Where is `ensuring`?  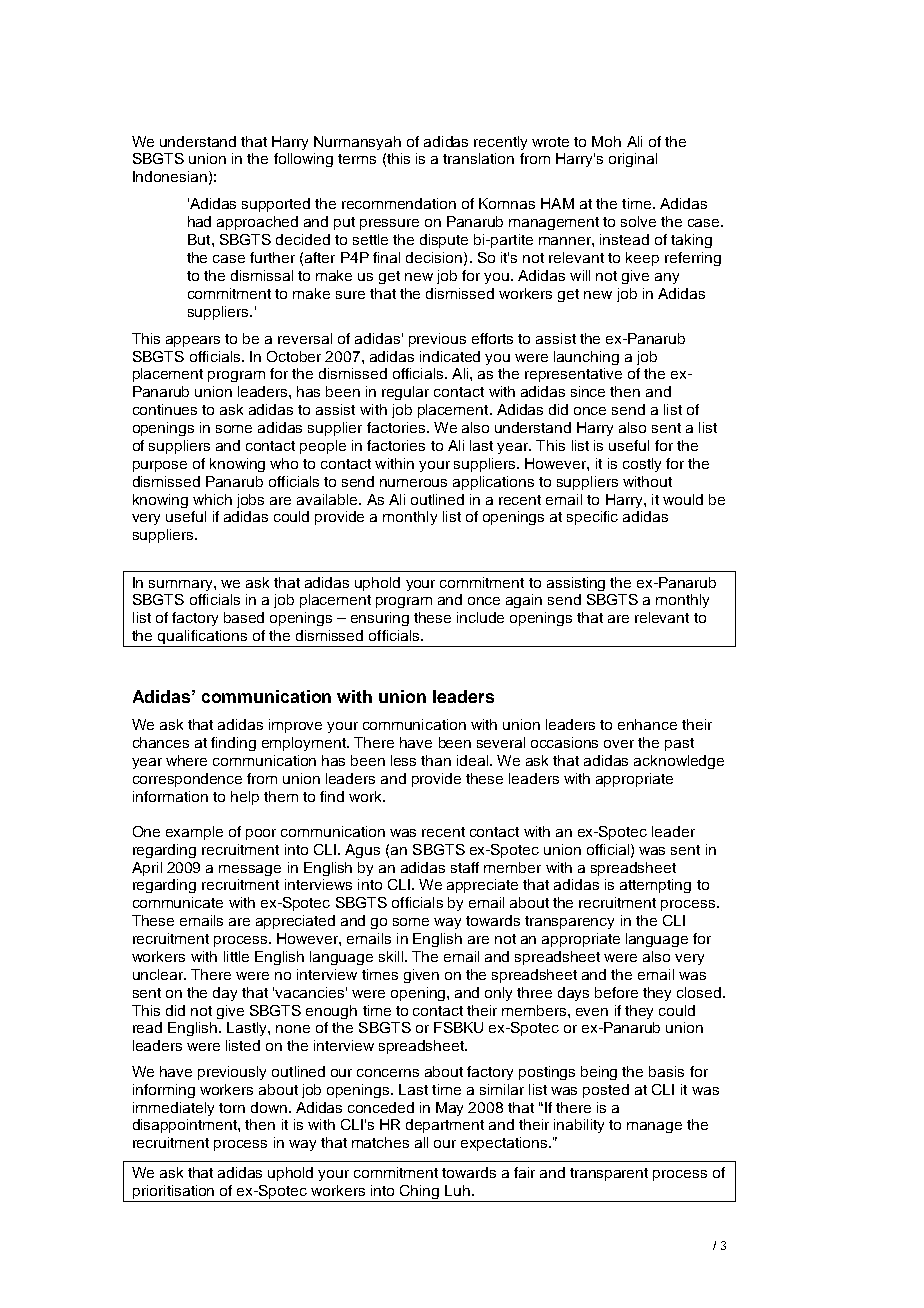
ensuring is located at coordinates (380, 619).
